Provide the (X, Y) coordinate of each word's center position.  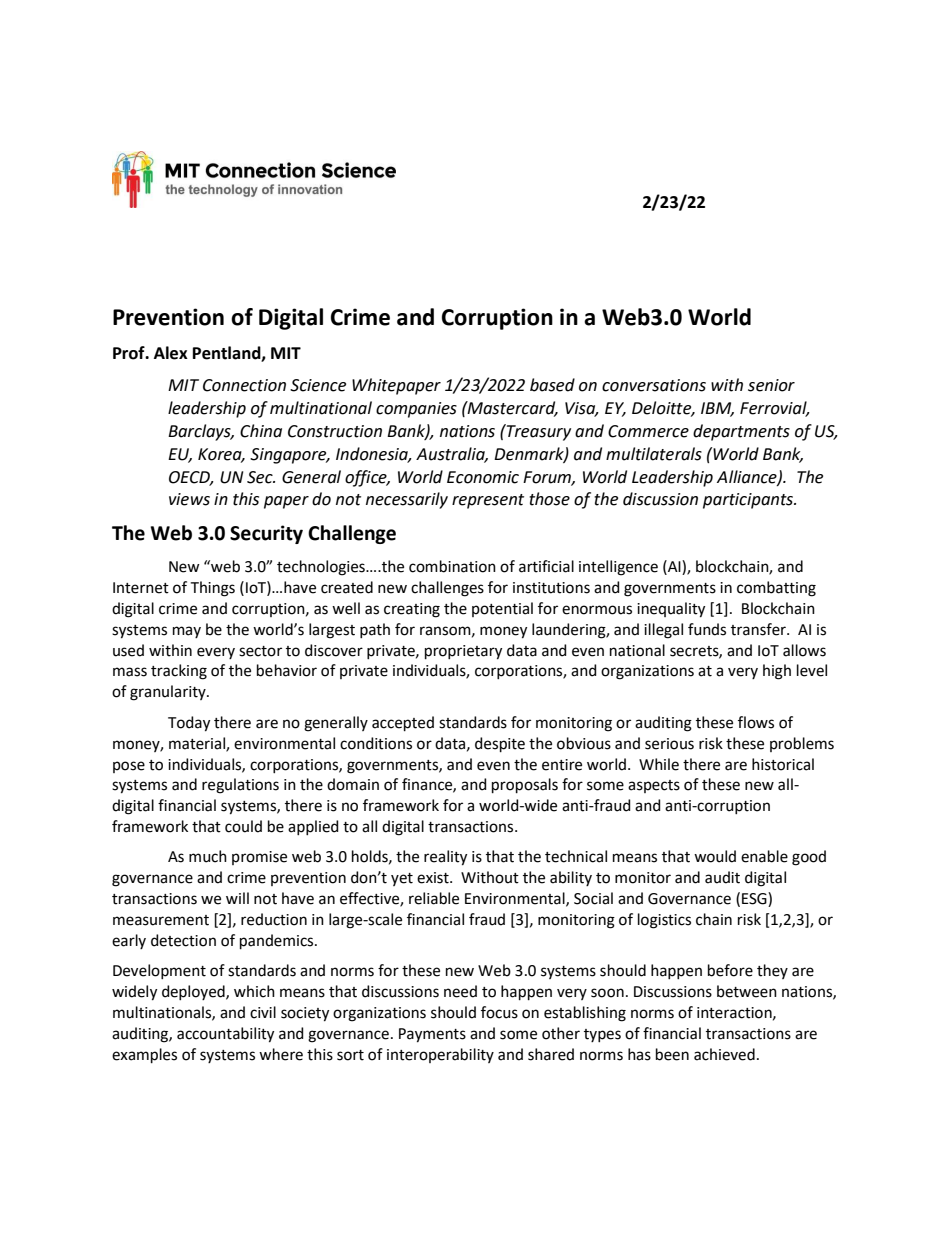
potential (502, 609)
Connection (244, 385)
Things (213, 589)
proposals (525, 785)
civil (263, 1012)
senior (771, 385)
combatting (776, 589)
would (715, 856)
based (552, 385)
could (243, 826)
